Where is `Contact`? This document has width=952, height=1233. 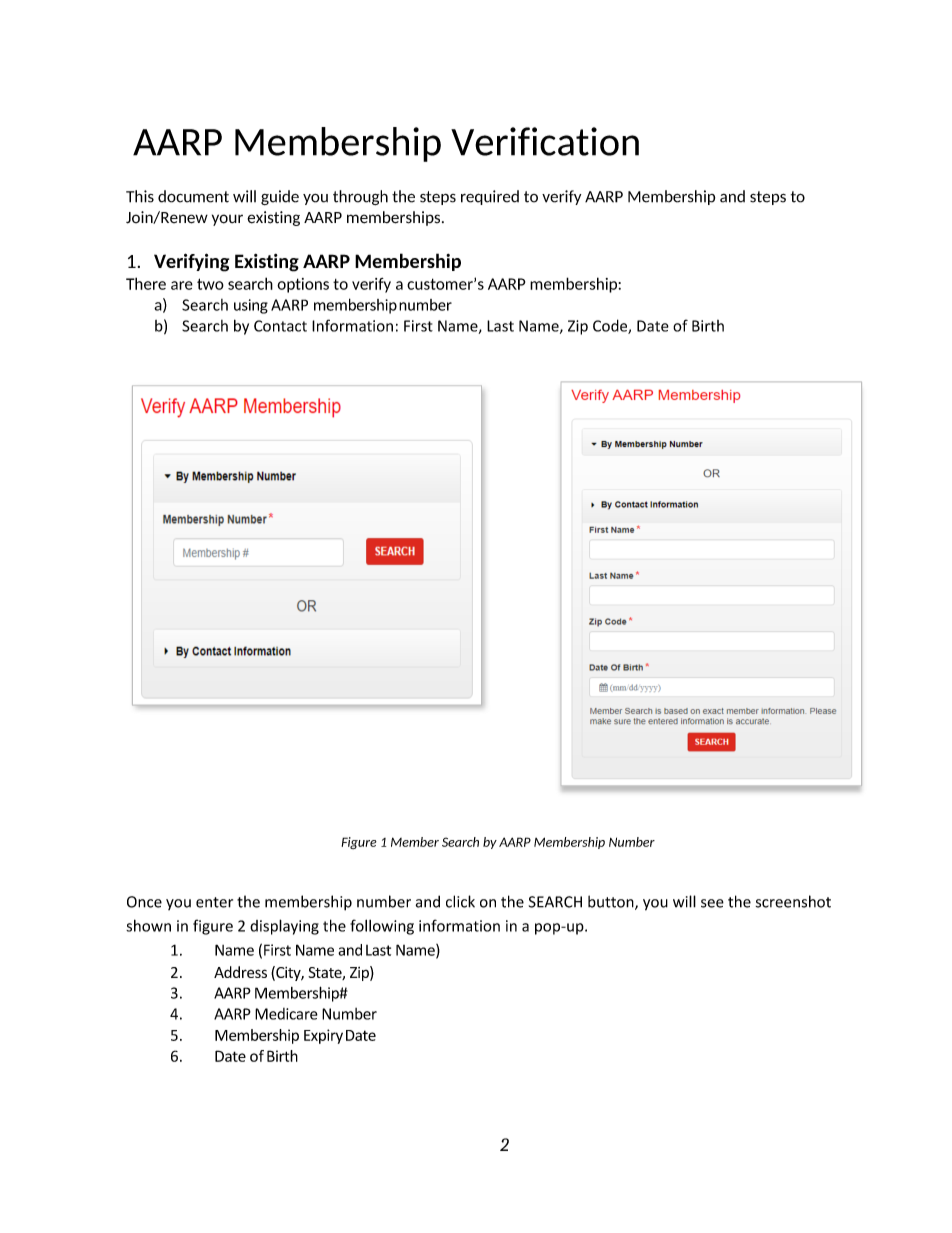 Contact is located at coordinates (280, 326).
